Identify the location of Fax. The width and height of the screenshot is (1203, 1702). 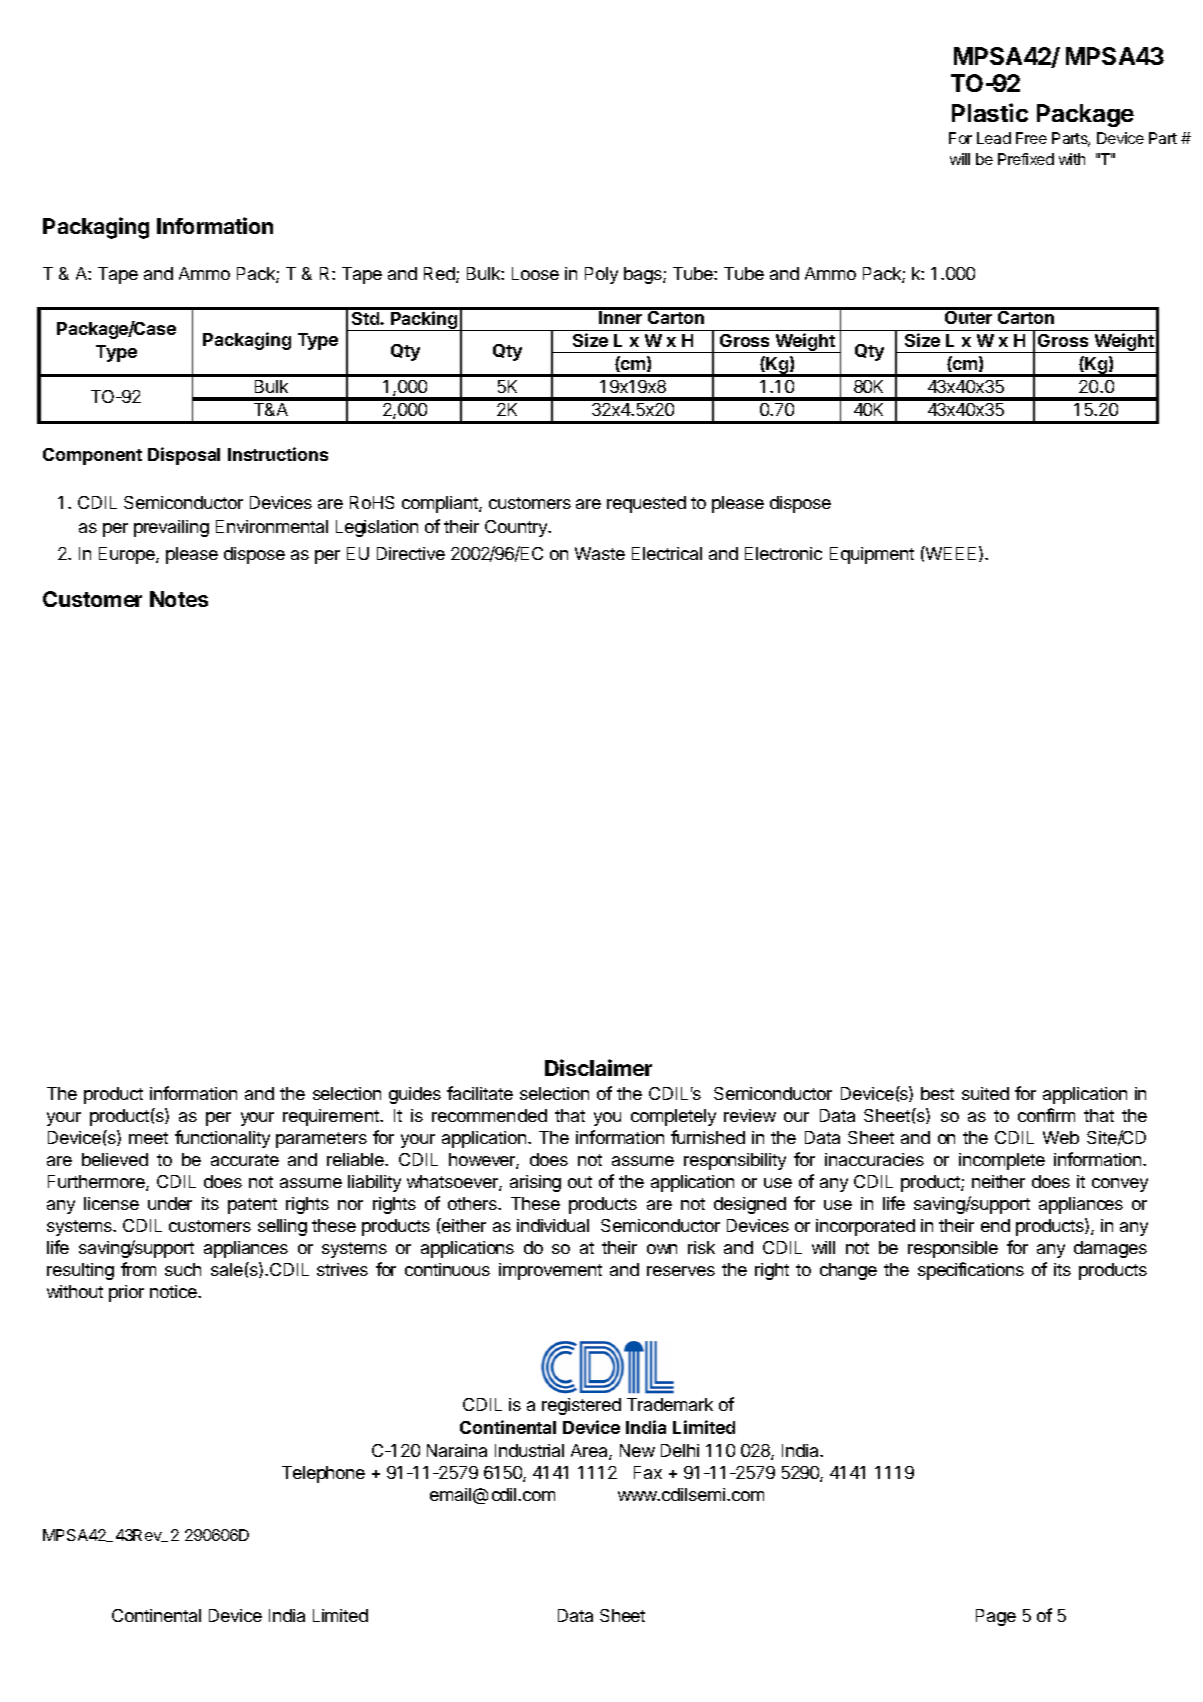
(648, 1472).
